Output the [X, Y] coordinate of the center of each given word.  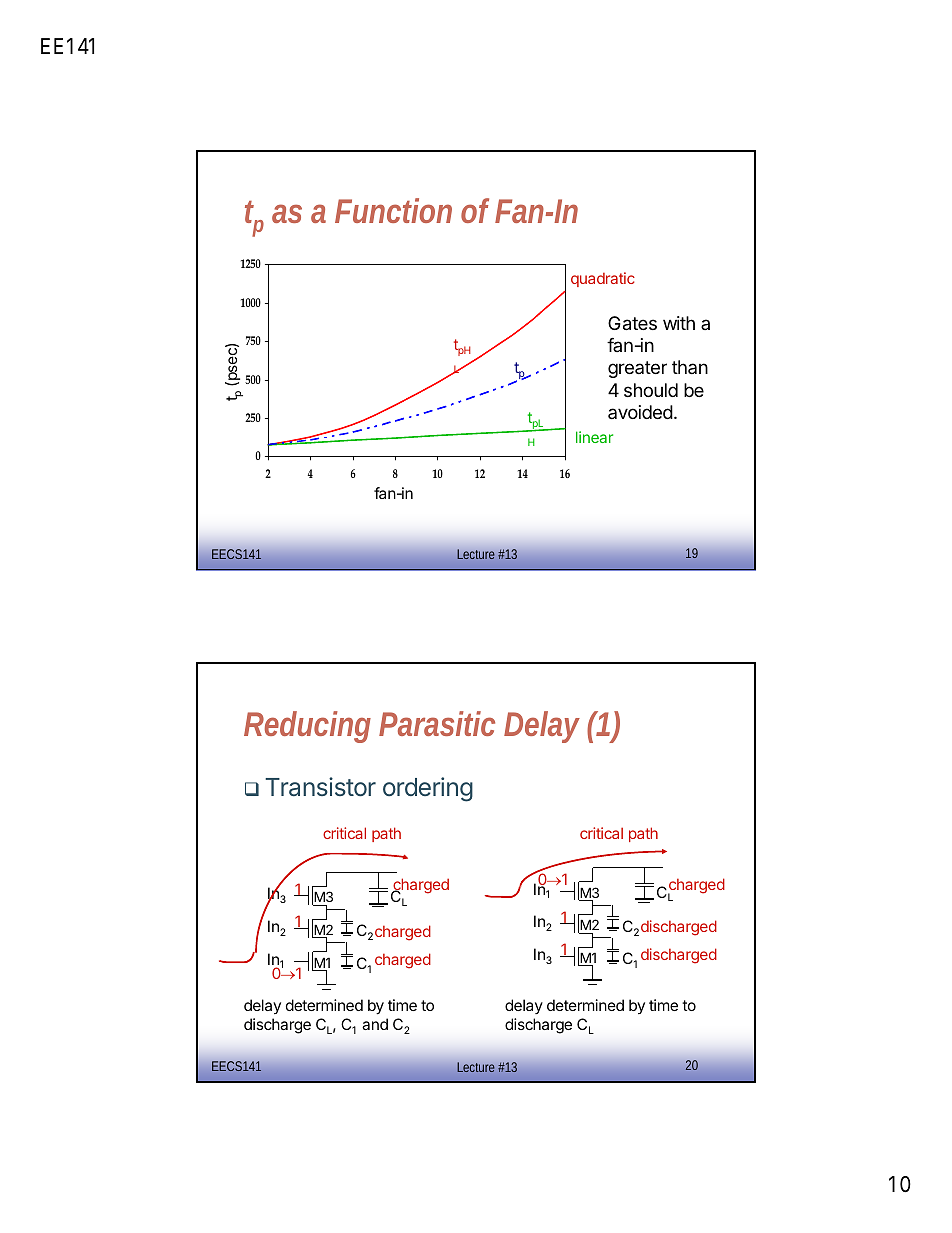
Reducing [307, 727]
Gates [632, 323]
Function [393, 210]
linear [594, 437]
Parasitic [437, 723]
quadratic [603, 279]
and [375, 1024]
